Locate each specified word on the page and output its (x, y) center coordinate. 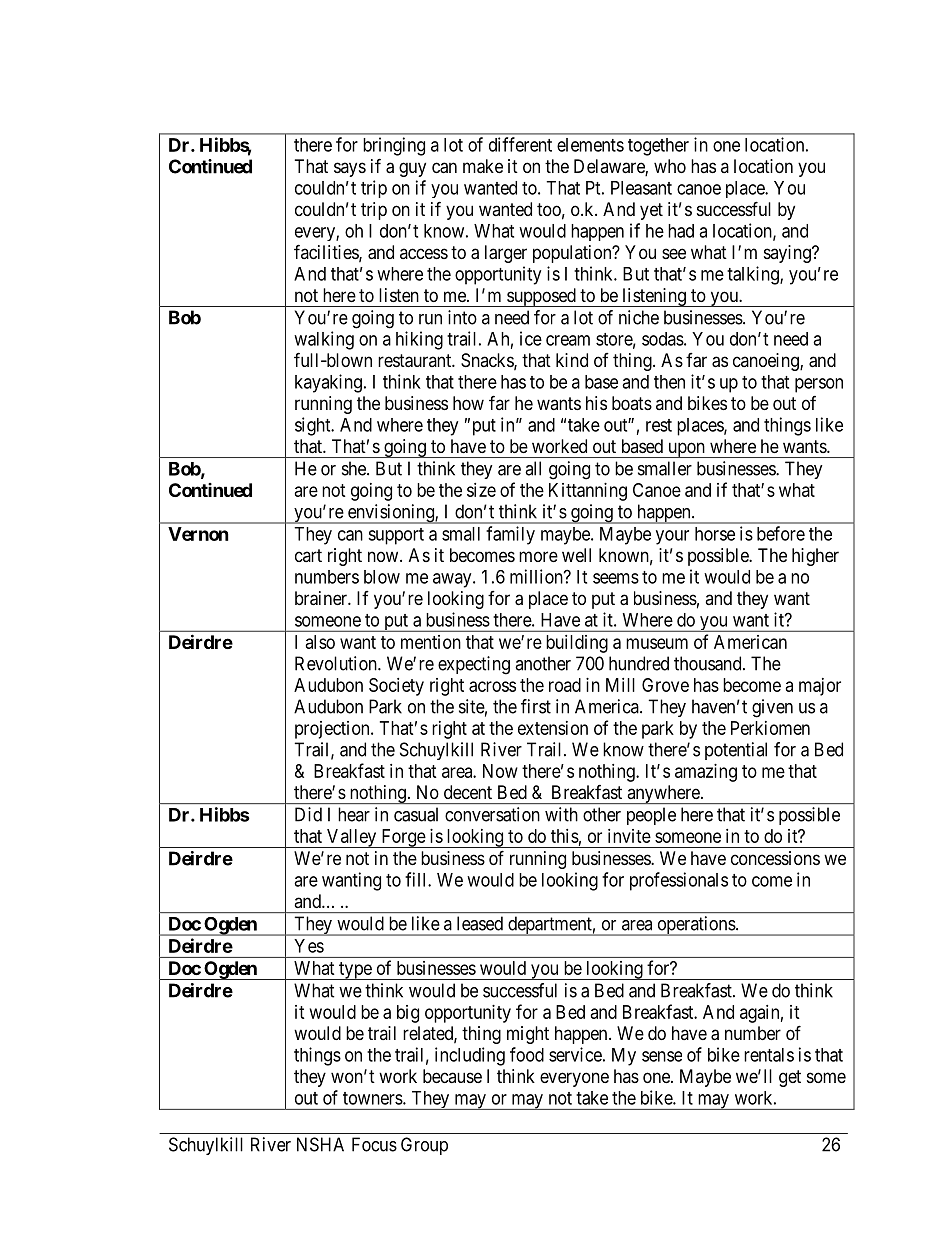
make (483, 166)
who (670, 166)
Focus (374, 1144)
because (452, 1076)
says (350, 169)
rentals (769, 1055)
